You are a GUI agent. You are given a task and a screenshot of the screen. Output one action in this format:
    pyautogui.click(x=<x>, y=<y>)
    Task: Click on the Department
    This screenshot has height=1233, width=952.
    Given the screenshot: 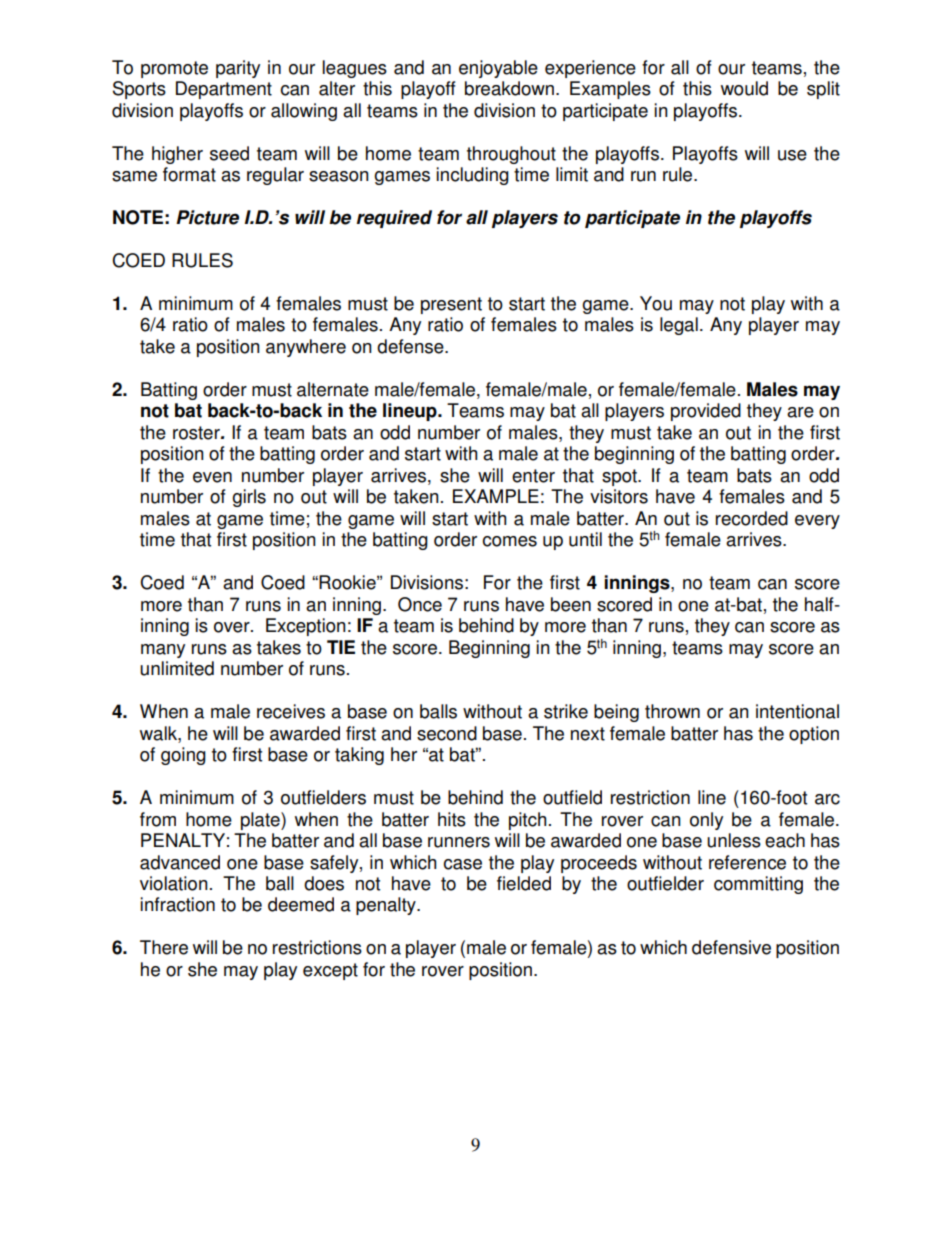 What is the action you would take?
    pyautogui.click(x=224, y=90)
